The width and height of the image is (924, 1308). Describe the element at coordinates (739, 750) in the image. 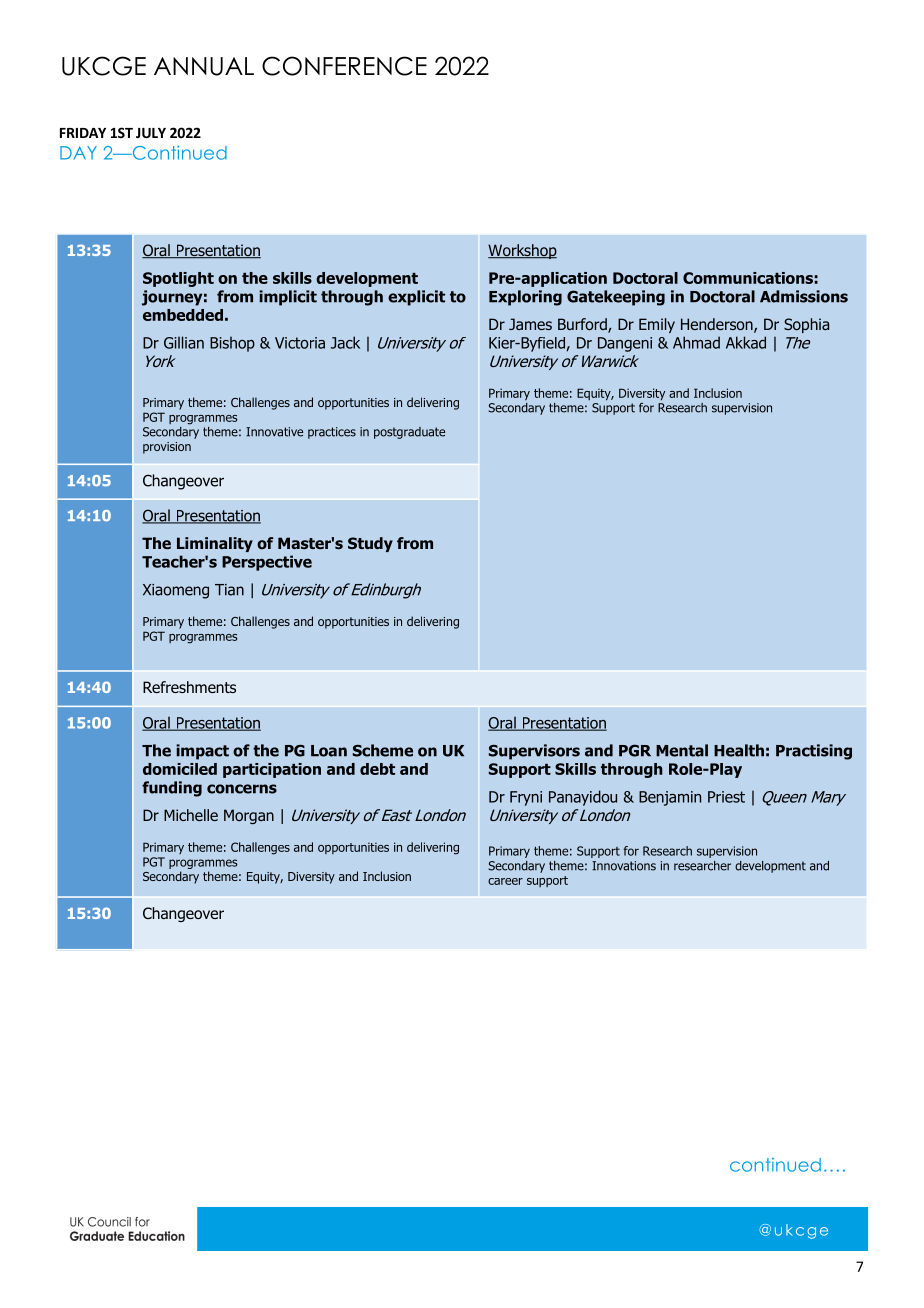

I see `Health` at that location.
